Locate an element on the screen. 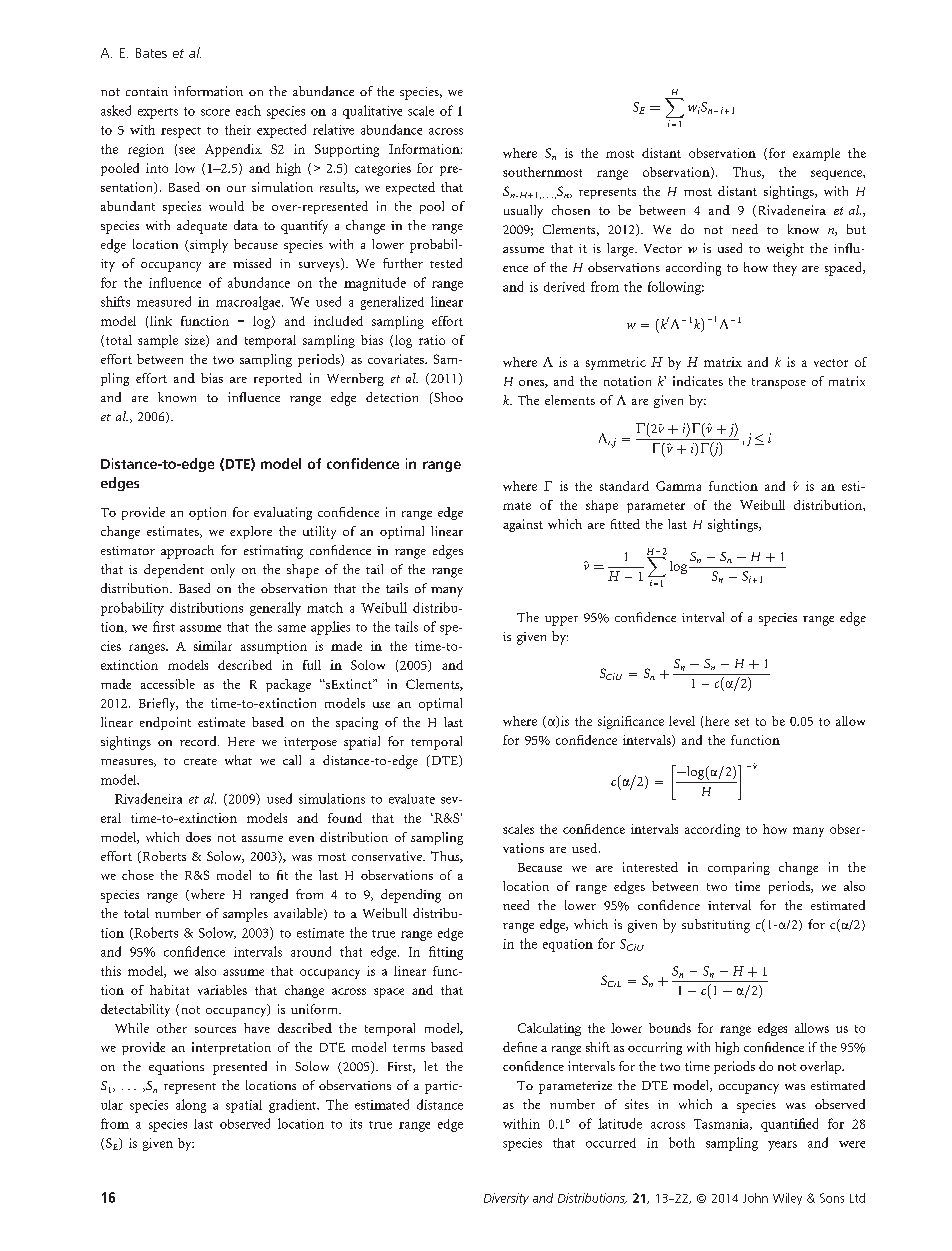 The image size is (952, 1251). fitting is located at coordinates (446, 953).
